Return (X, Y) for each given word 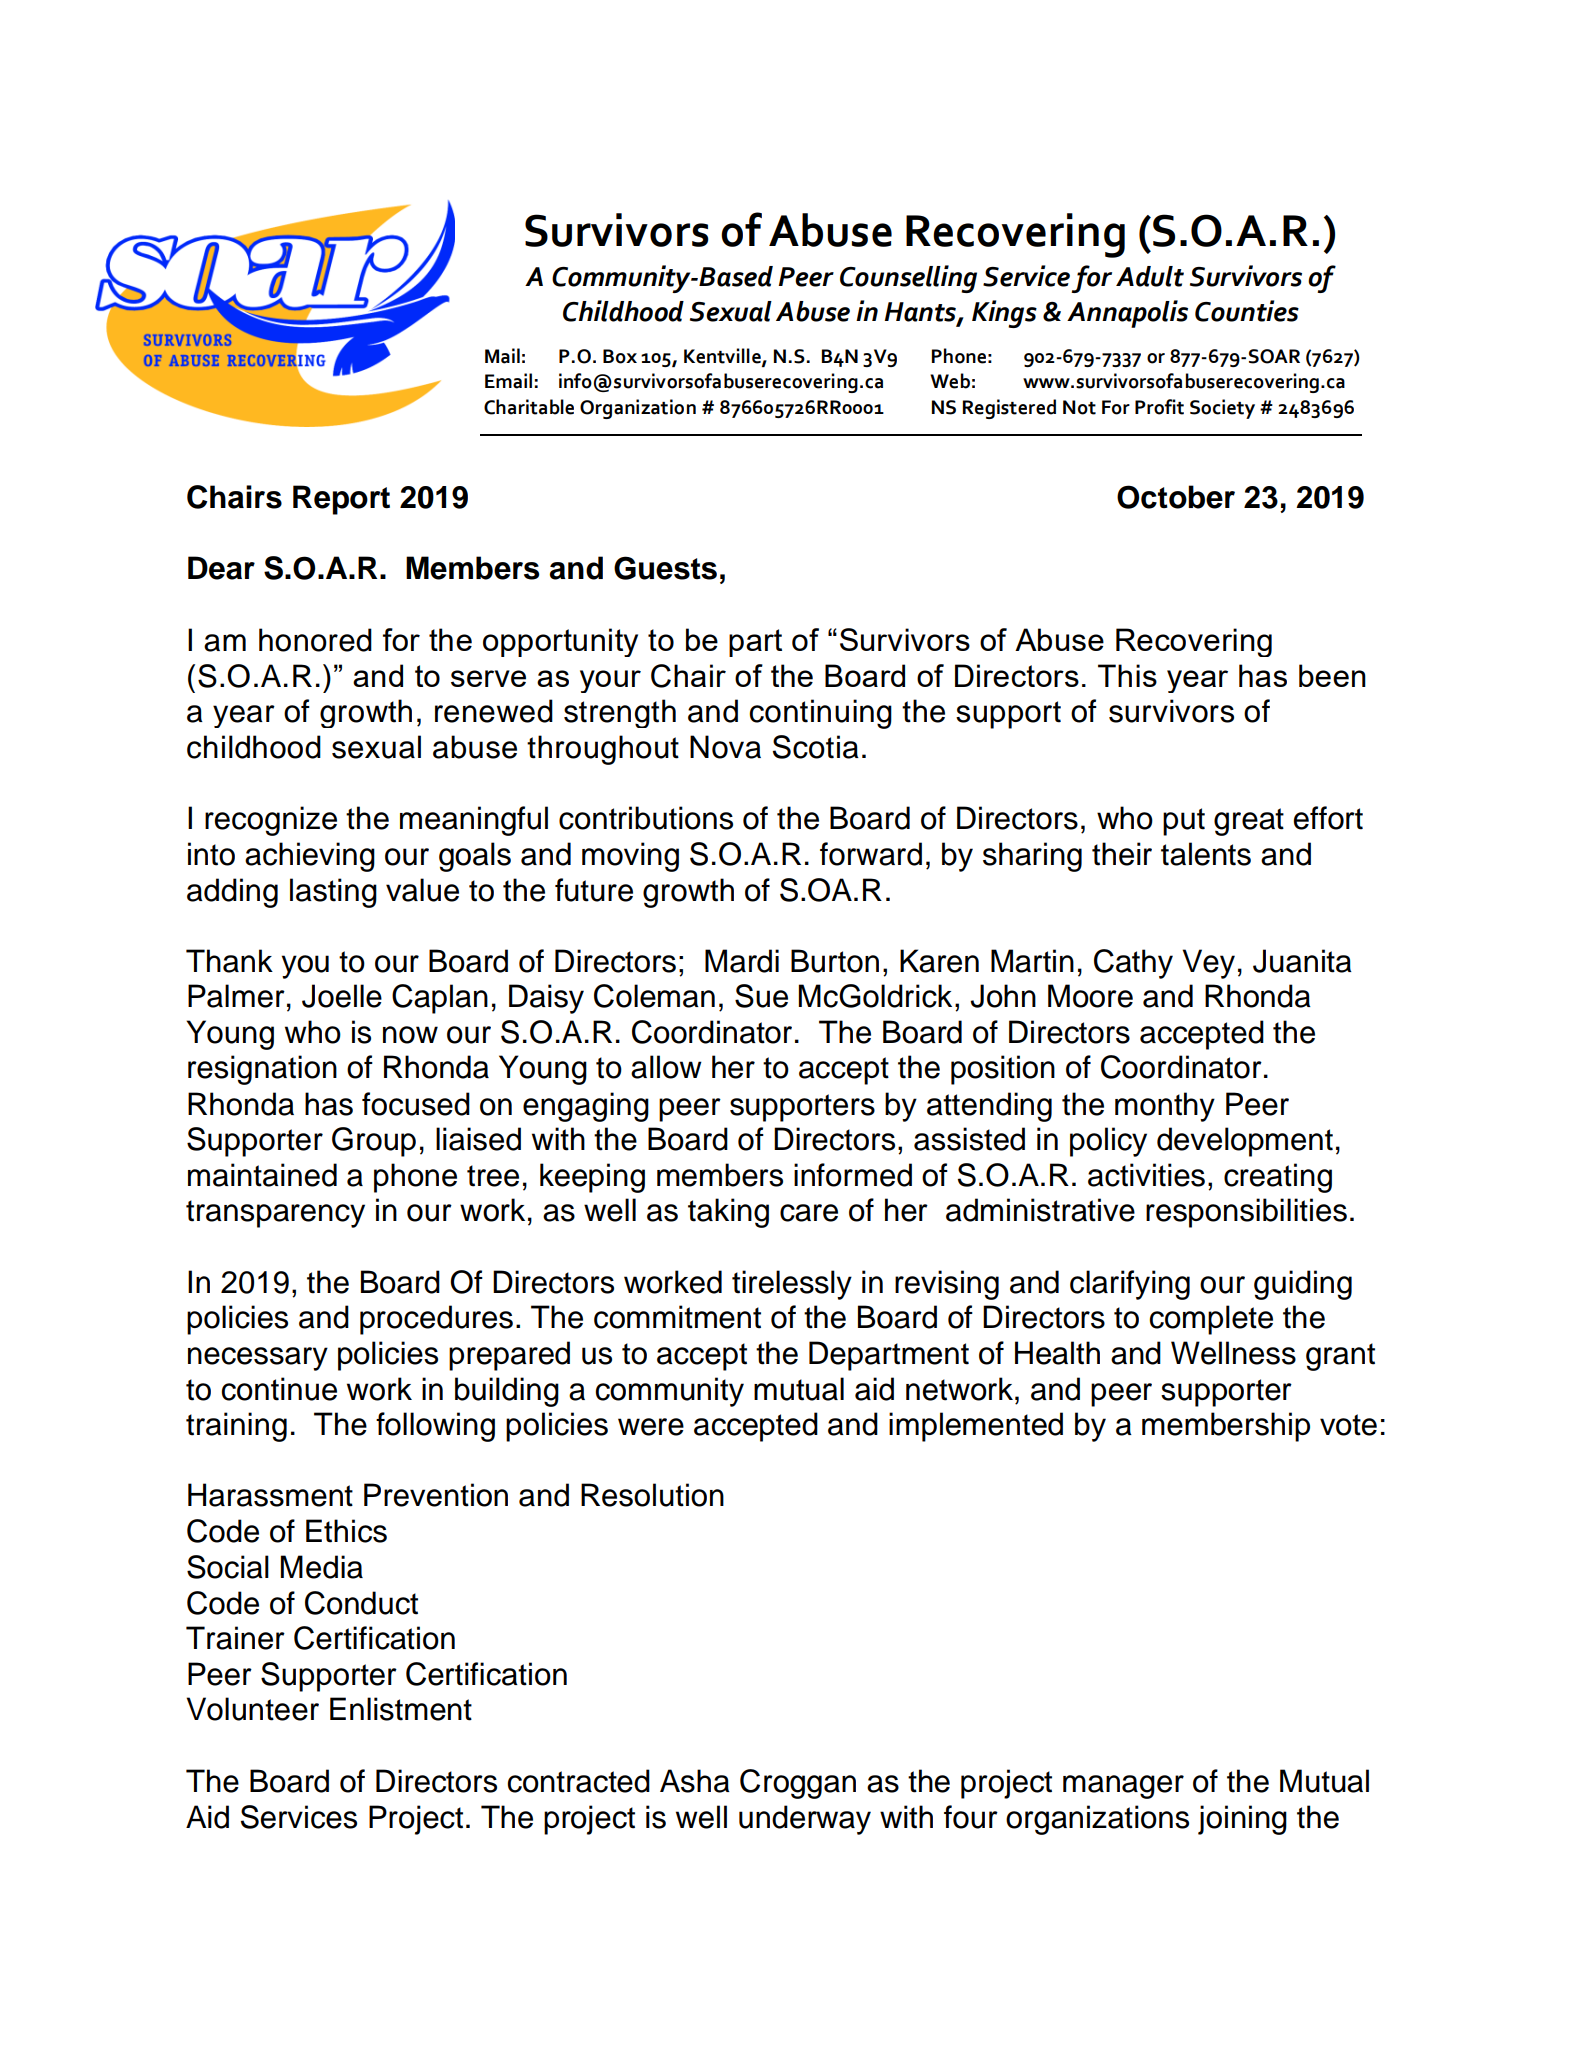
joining (1242, 1820)
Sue (761, 996)
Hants (921, 312)
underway (805, 1820)
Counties (1247, 311)
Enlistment (401, 1709)
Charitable (529, 407)
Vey (1208, 964)
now (410, 1035)
